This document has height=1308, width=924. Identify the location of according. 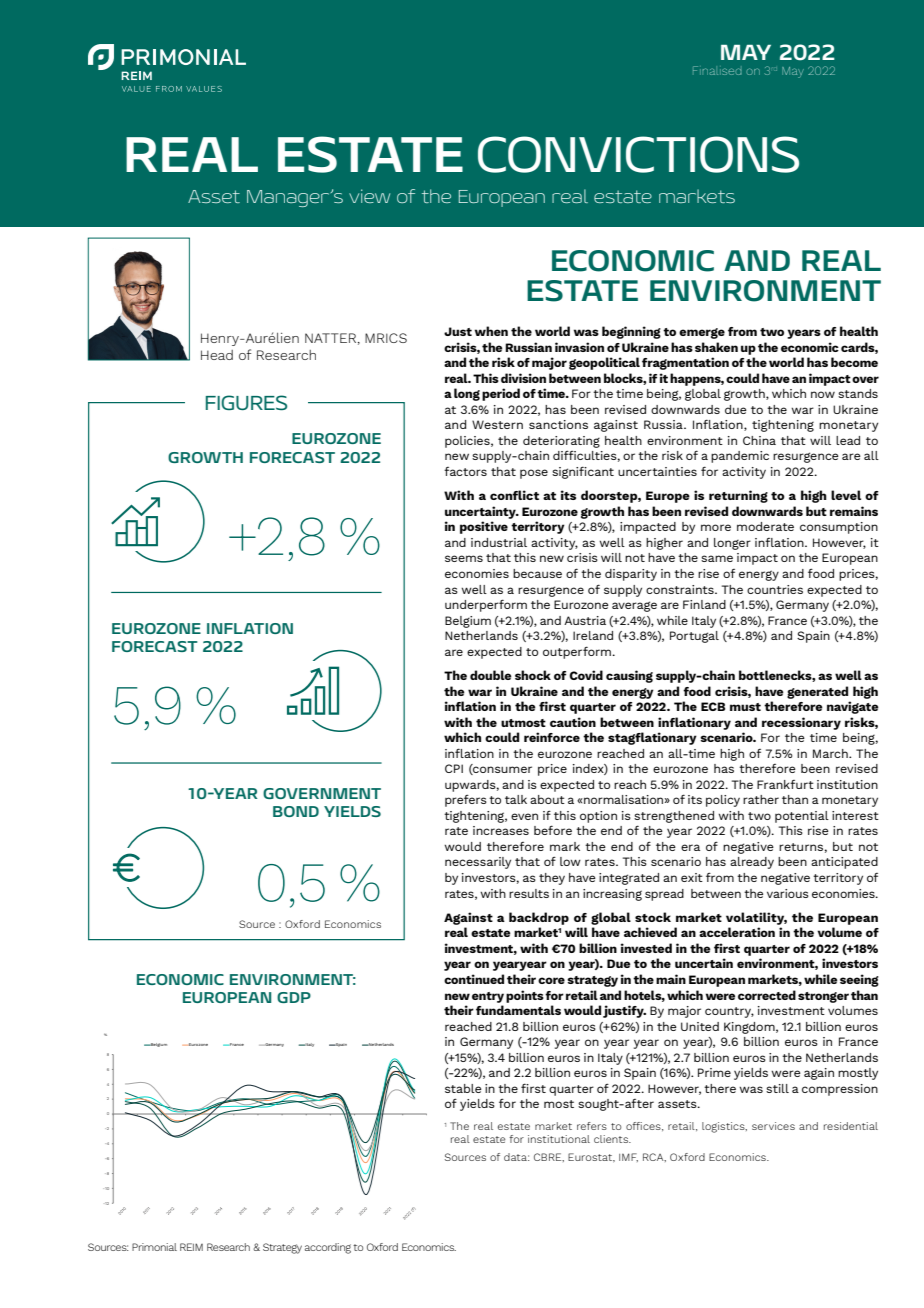
(328, 1248).
